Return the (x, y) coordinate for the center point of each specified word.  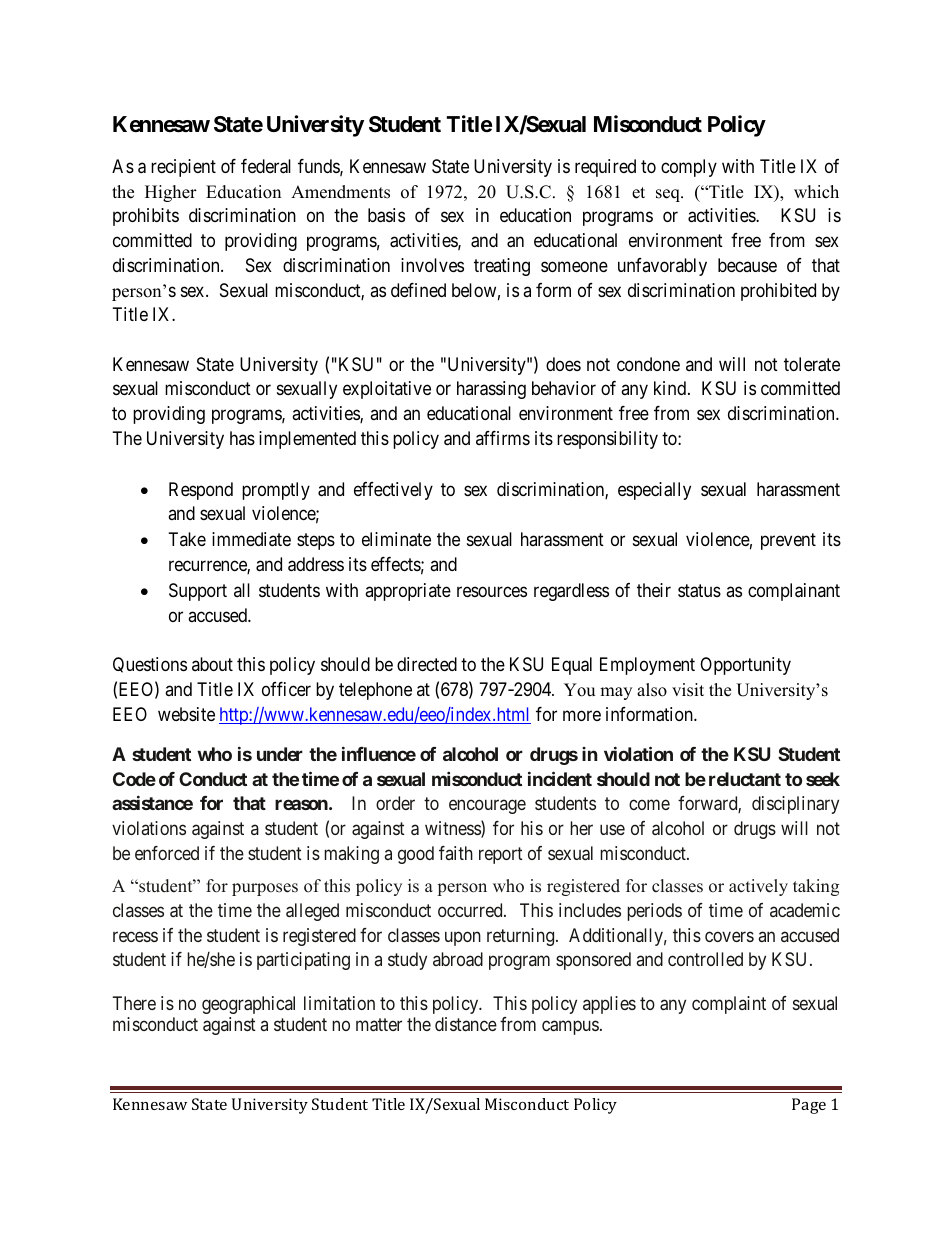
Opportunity (745, 666)
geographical (248, 1005)
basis (386, 215)
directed (427, 664)
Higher (171, 193)
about (212, 664)
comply (689, 168)
